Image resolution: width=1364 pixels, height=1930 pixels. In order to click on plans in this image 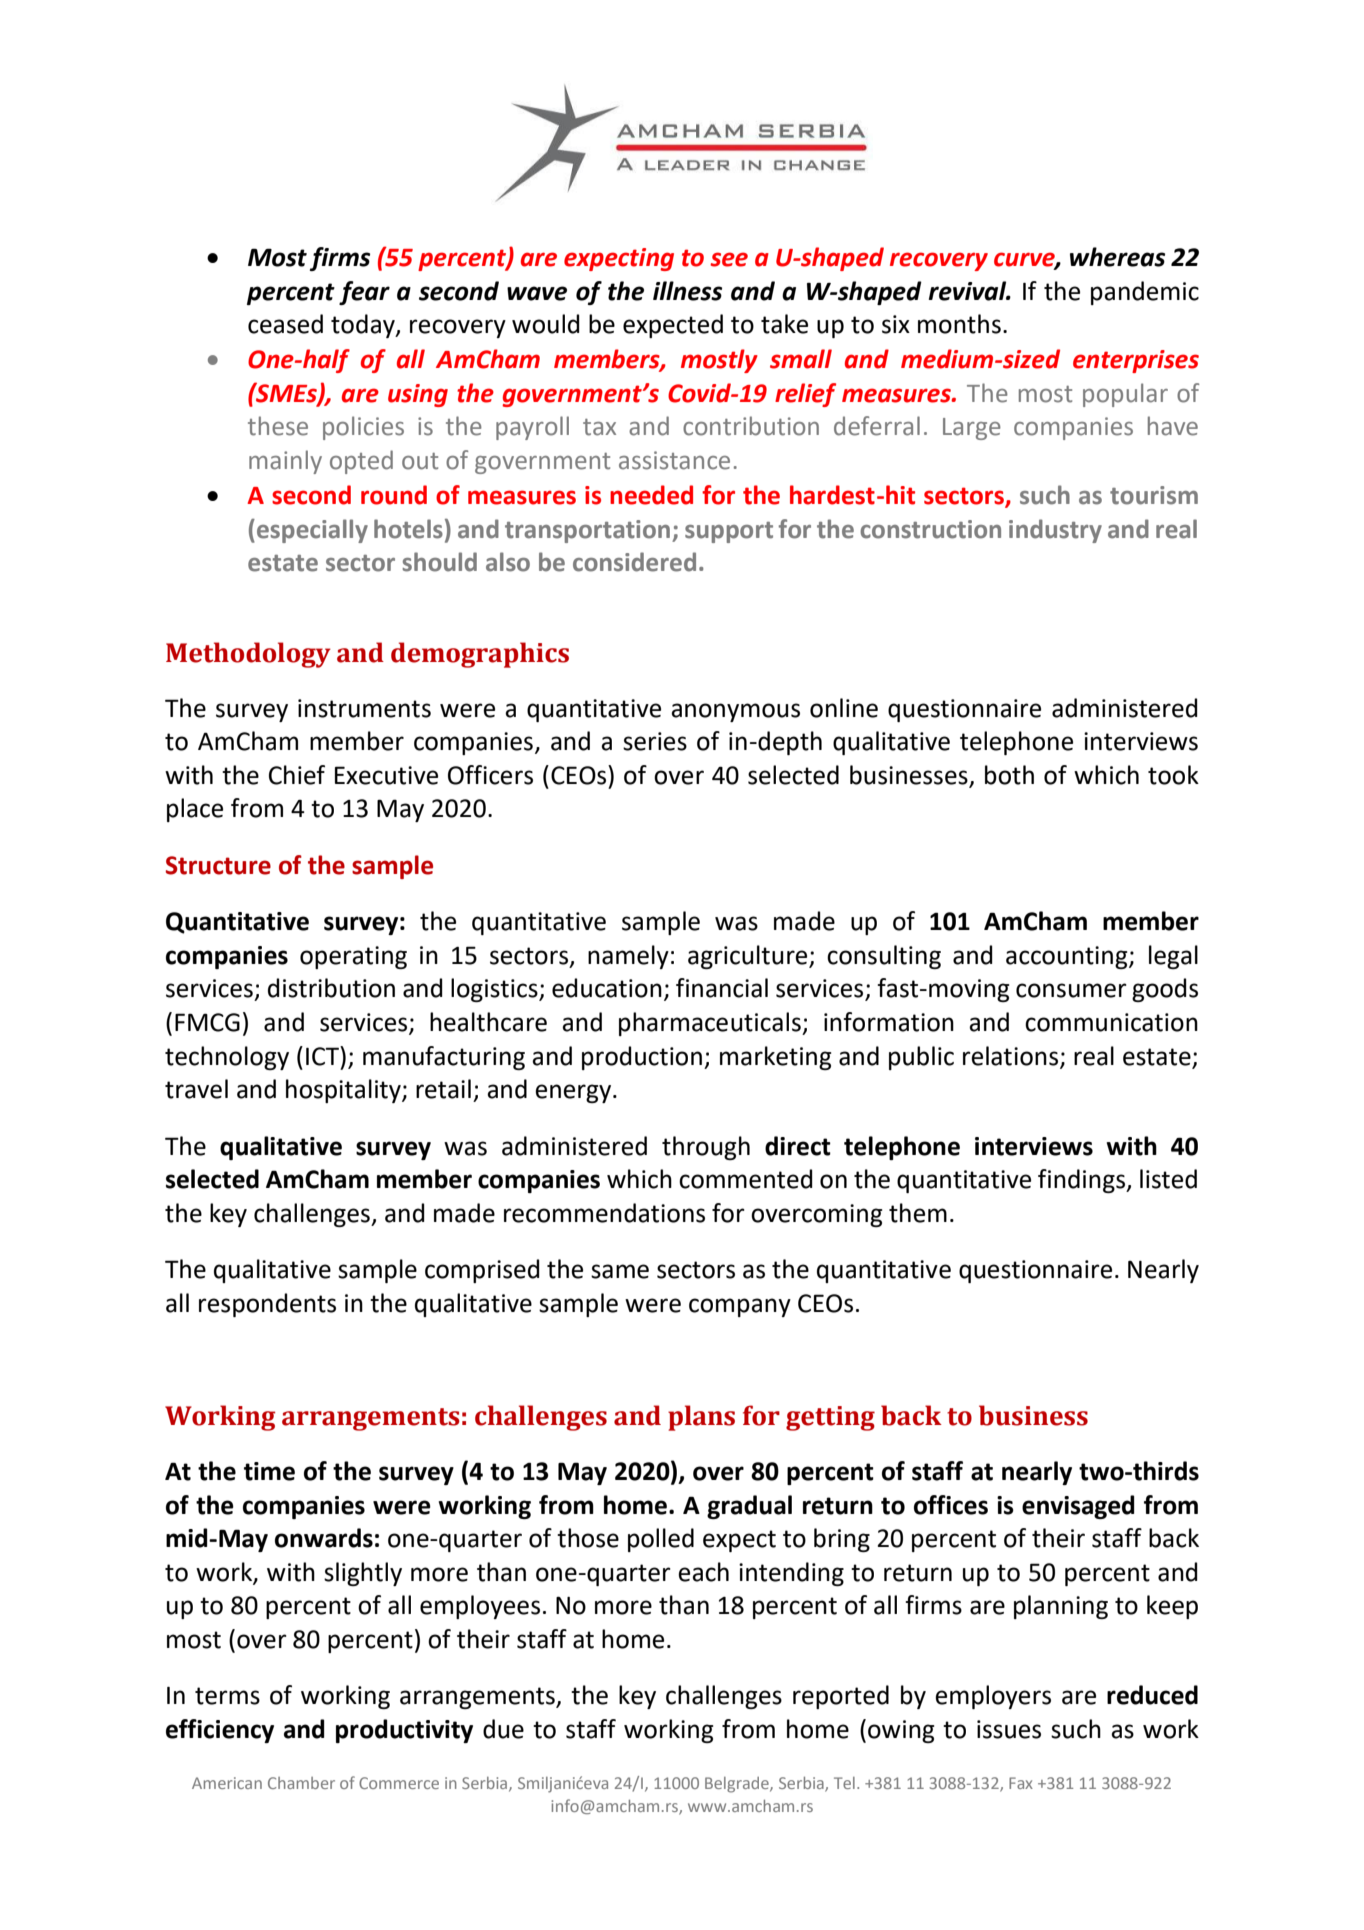, I will do `click(701, 1418)`.
